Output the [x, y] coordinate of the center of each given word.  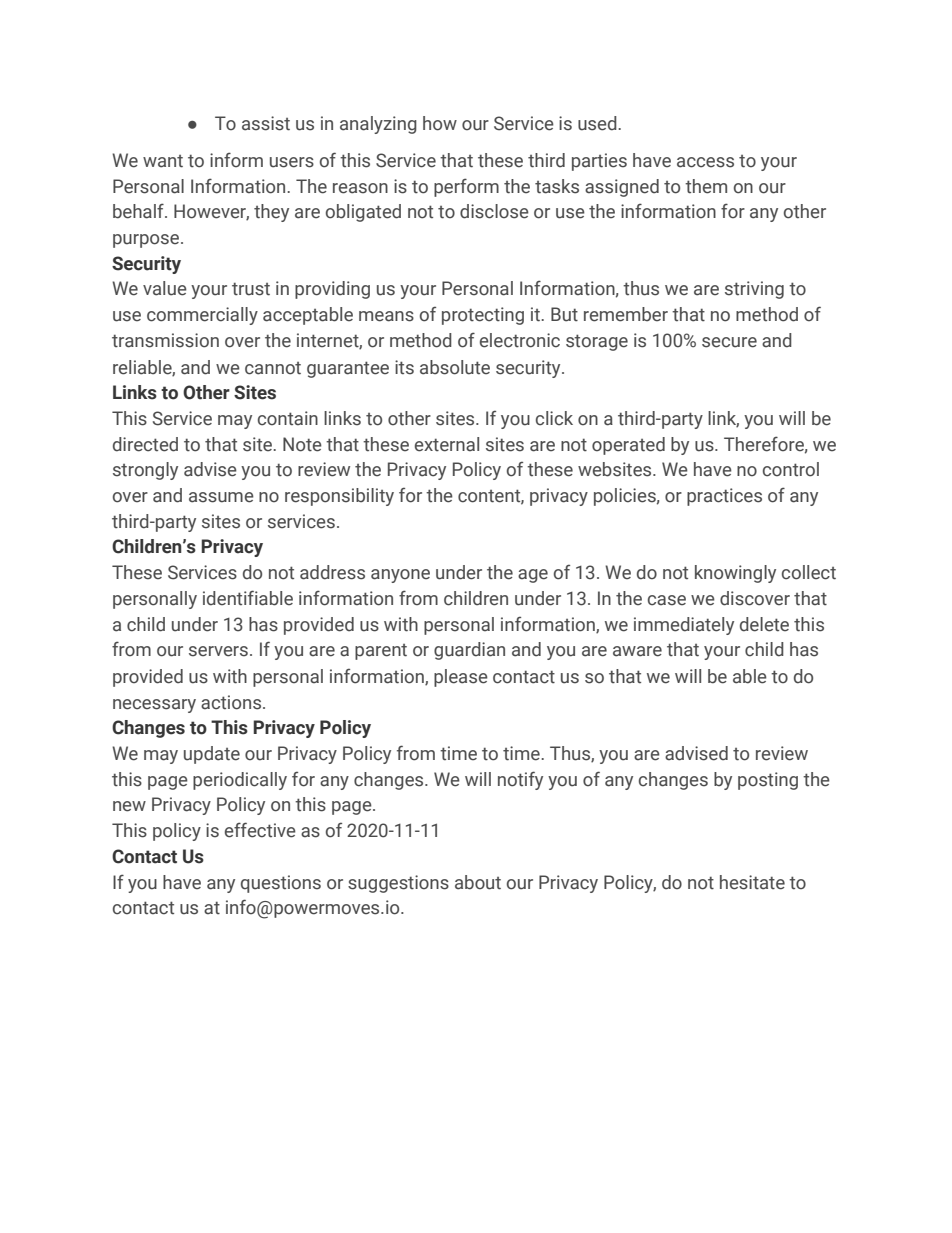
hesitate [752, 882]
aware [637, 651]
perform [466, 187]
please [461, 678]
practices [724, 497]
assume [221, 497]
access [705, 162]
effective [260, 830]
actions [232, 702]
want [163, 161]
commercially [202, 316]
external [447, 444]
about [478, 882]
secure [729, 342]
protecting [483, 316]
